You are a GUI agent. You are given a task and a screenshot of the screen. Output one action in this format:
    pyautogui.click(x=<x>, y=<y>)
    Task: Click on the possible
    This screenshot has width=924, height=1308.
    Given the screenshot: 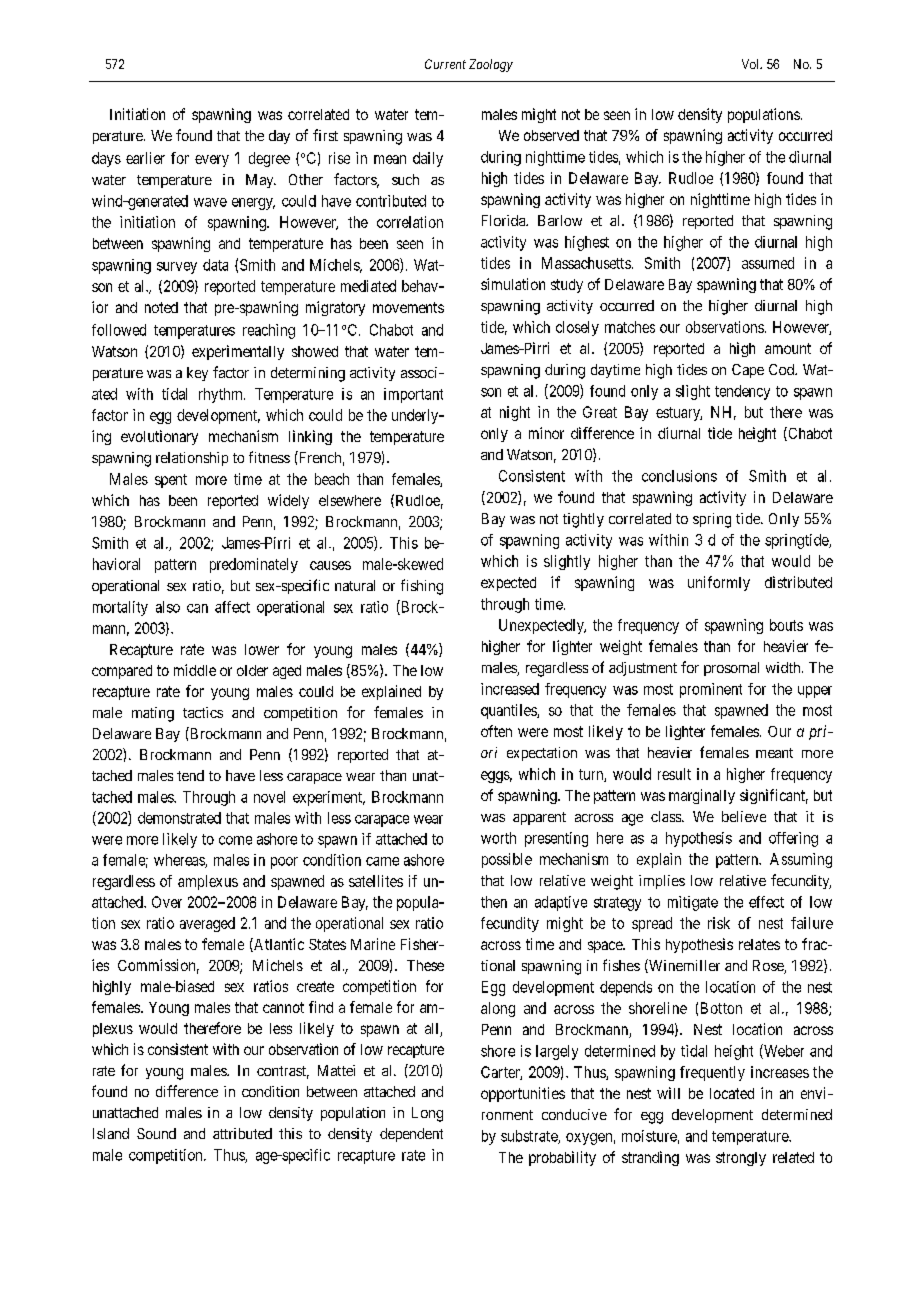 What is the action you would take?
    pyautogui.click(x=507, y=860)
